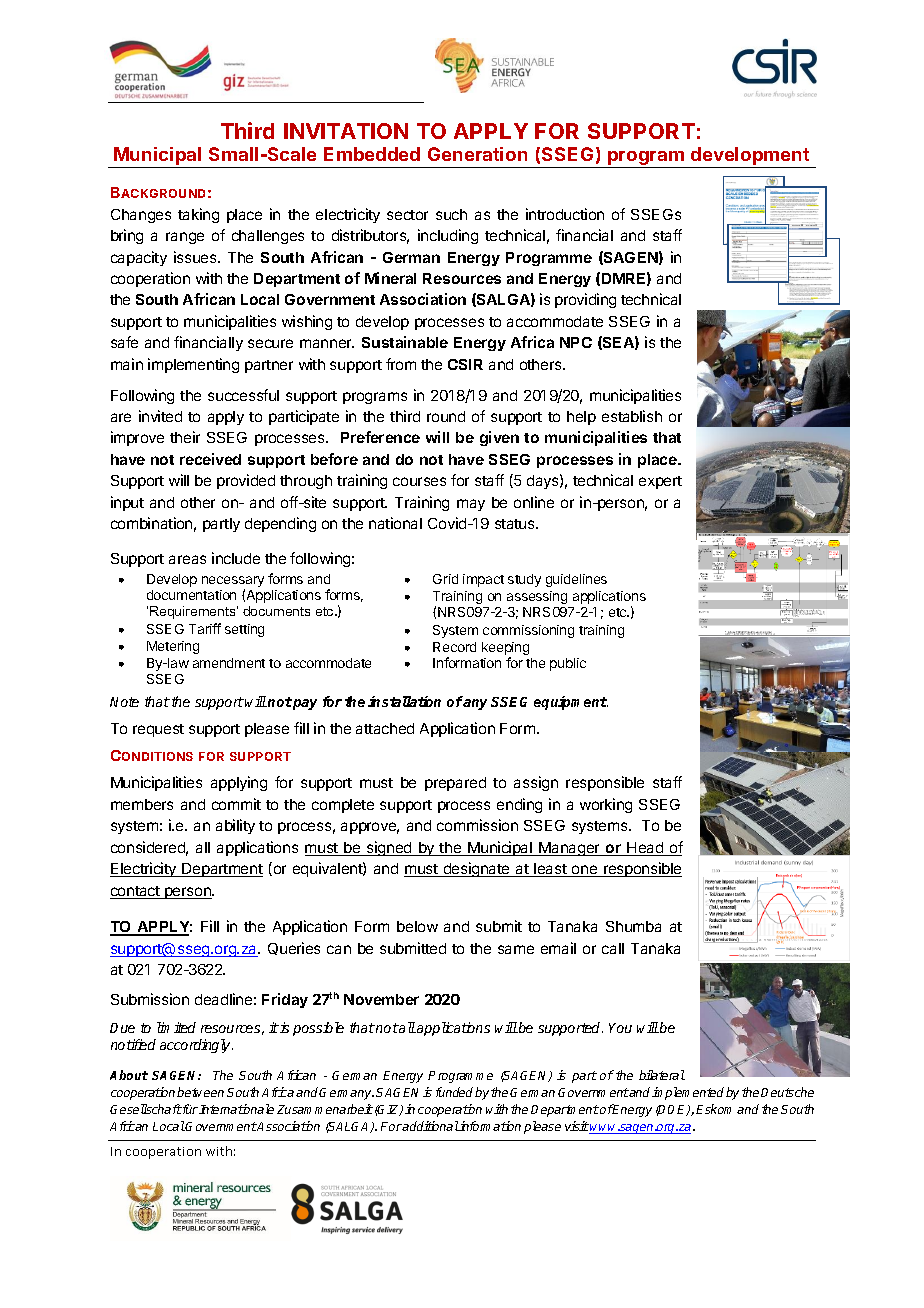 This screenshot has height=1308, width=924. Describe the element at coordinates (372, 154) in the screenshot. I see `Embedded` at that location.
